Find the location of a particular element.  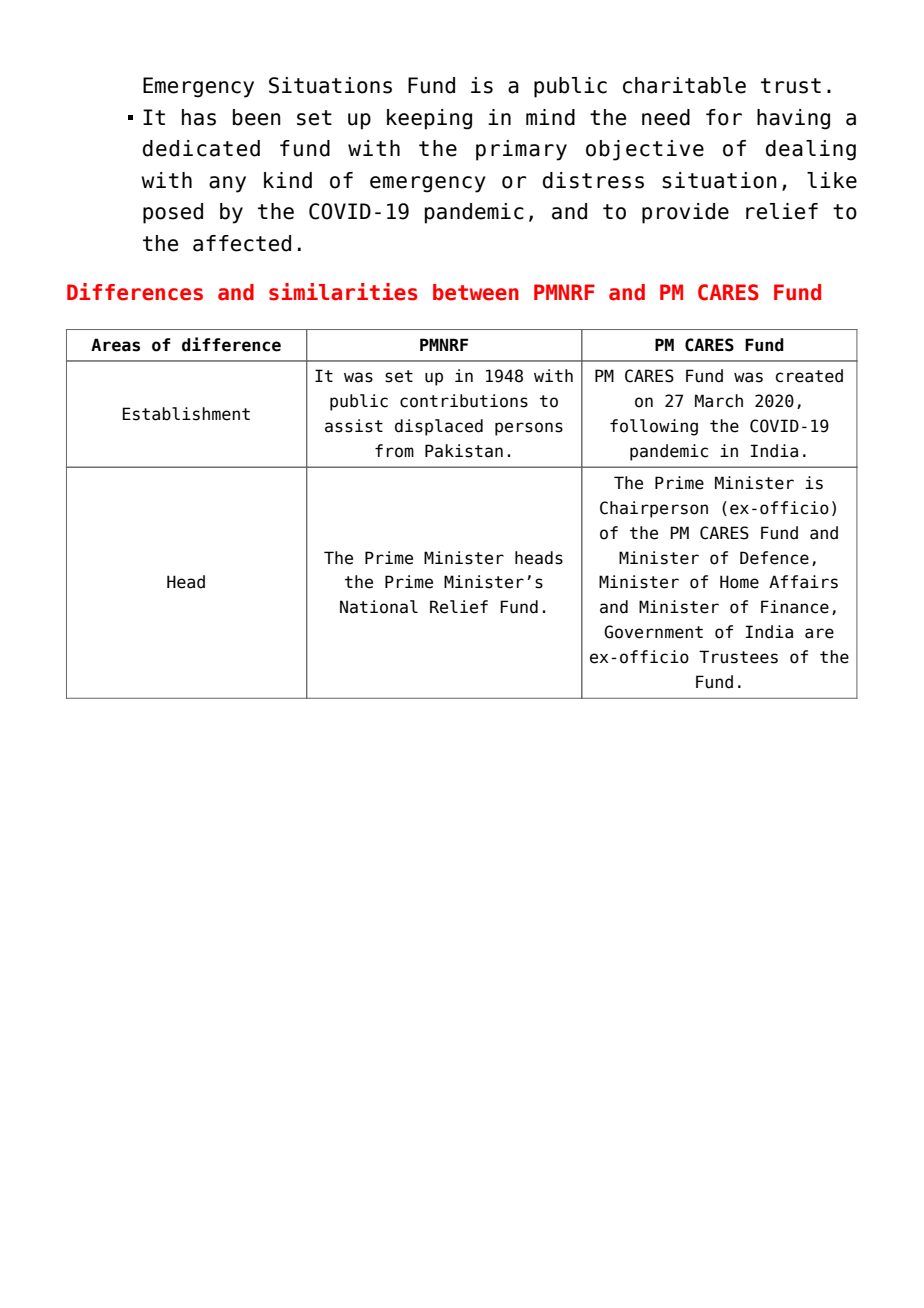

National is located at coordinates (379, 607).
